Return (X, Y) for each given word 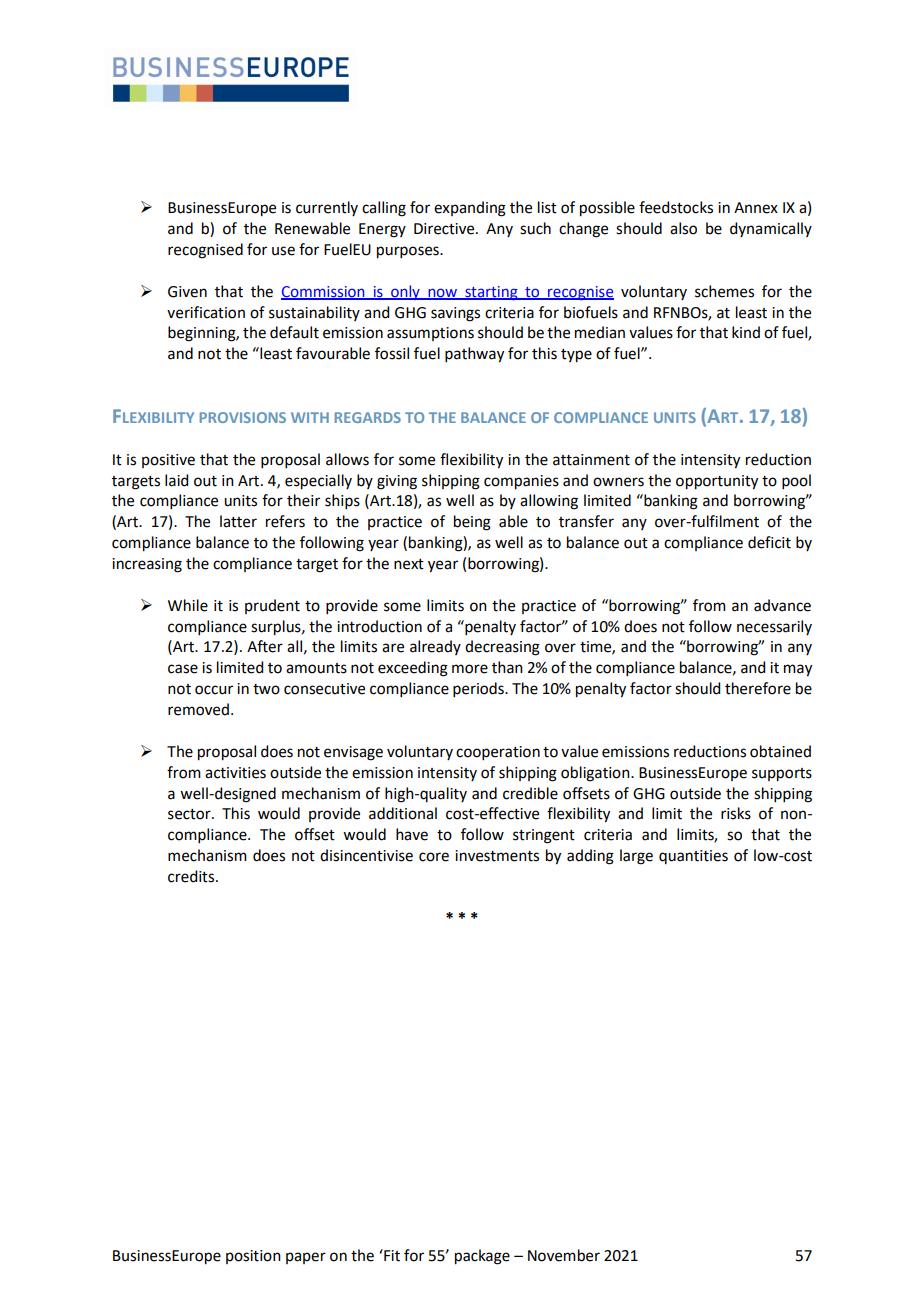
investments (497, 856)
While (188, 605)
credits (192, 876)
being (472, 523)
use (283, 251)
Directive (445, 229)
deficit (769, 542)
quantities (693, 857)
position (253, 1257)
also (683, 228)
